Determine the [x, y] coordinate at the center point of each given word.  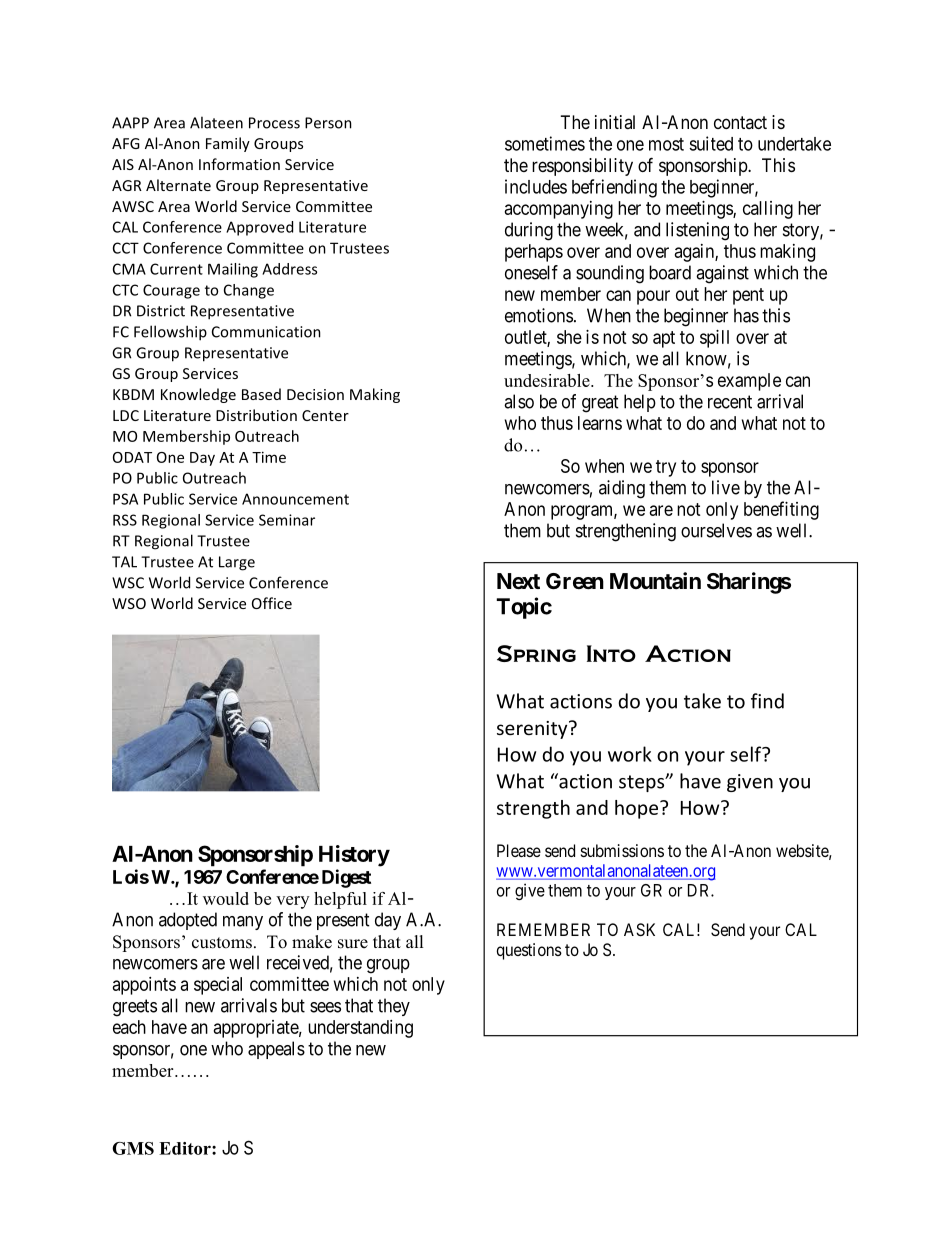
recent [730, 402]
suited [711, 143]
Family [228, 144]
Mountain [655, 581]
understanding [360, 1029]
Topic [524, 608]
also [519, 401]
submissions [622, 850]
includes [536, 186]
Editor [186, 1148]
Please [519, 850]
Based [261, 394]
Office [272, 603]
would [226, 898]
